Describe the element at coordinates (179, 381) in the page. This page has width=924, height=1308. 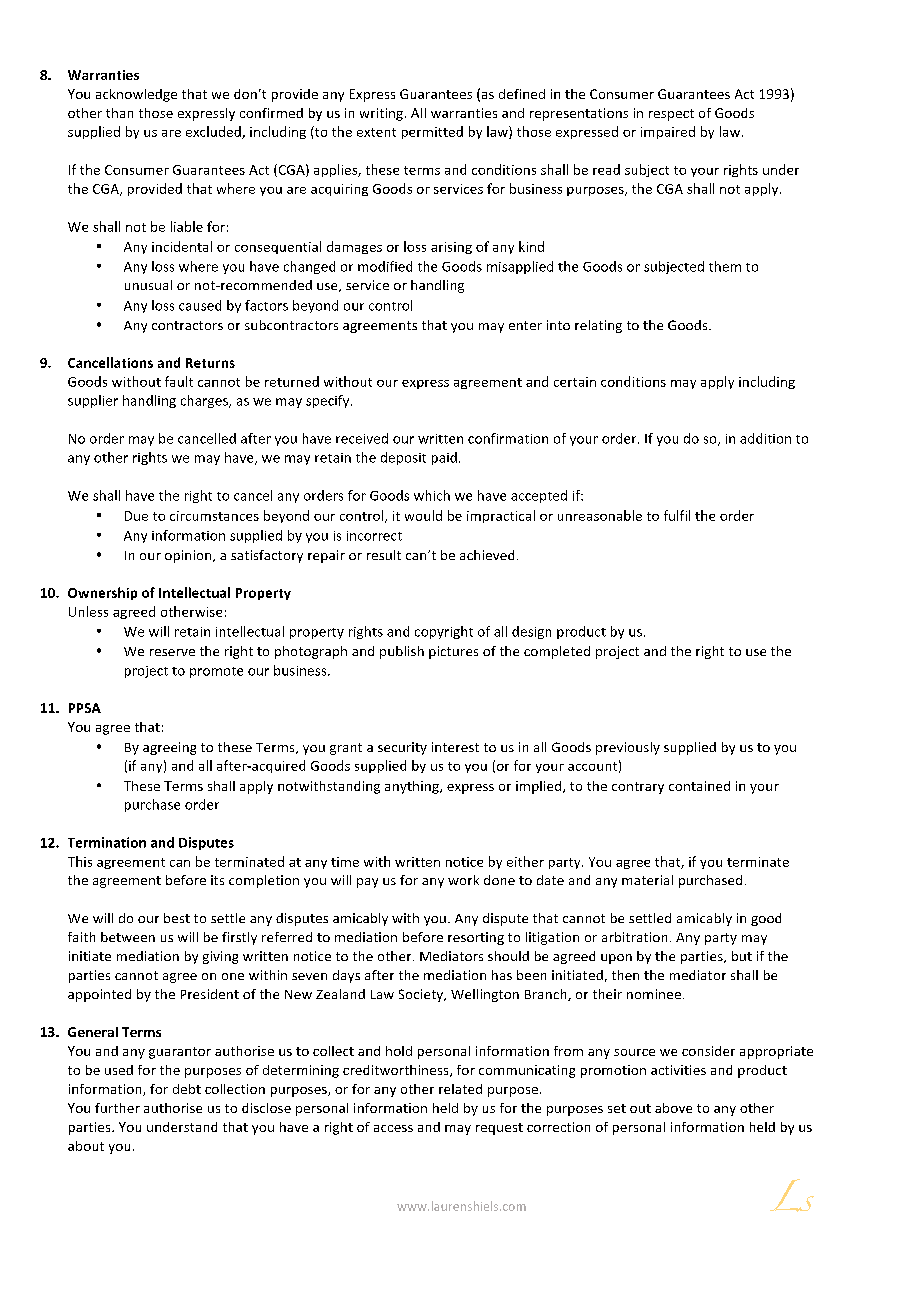
I see `fault` at that location.
